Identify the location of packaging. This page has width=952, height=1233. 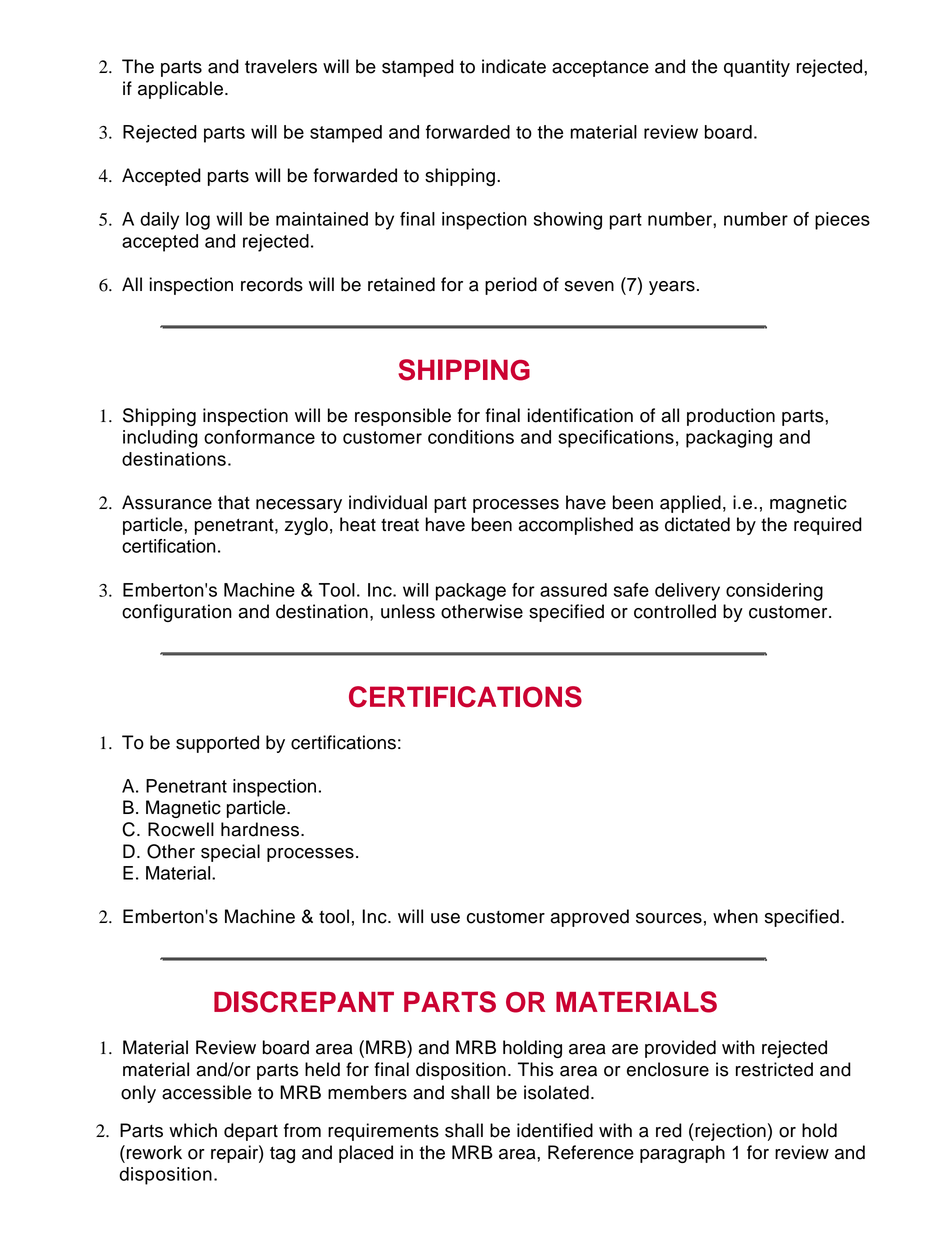
(729, 439).
